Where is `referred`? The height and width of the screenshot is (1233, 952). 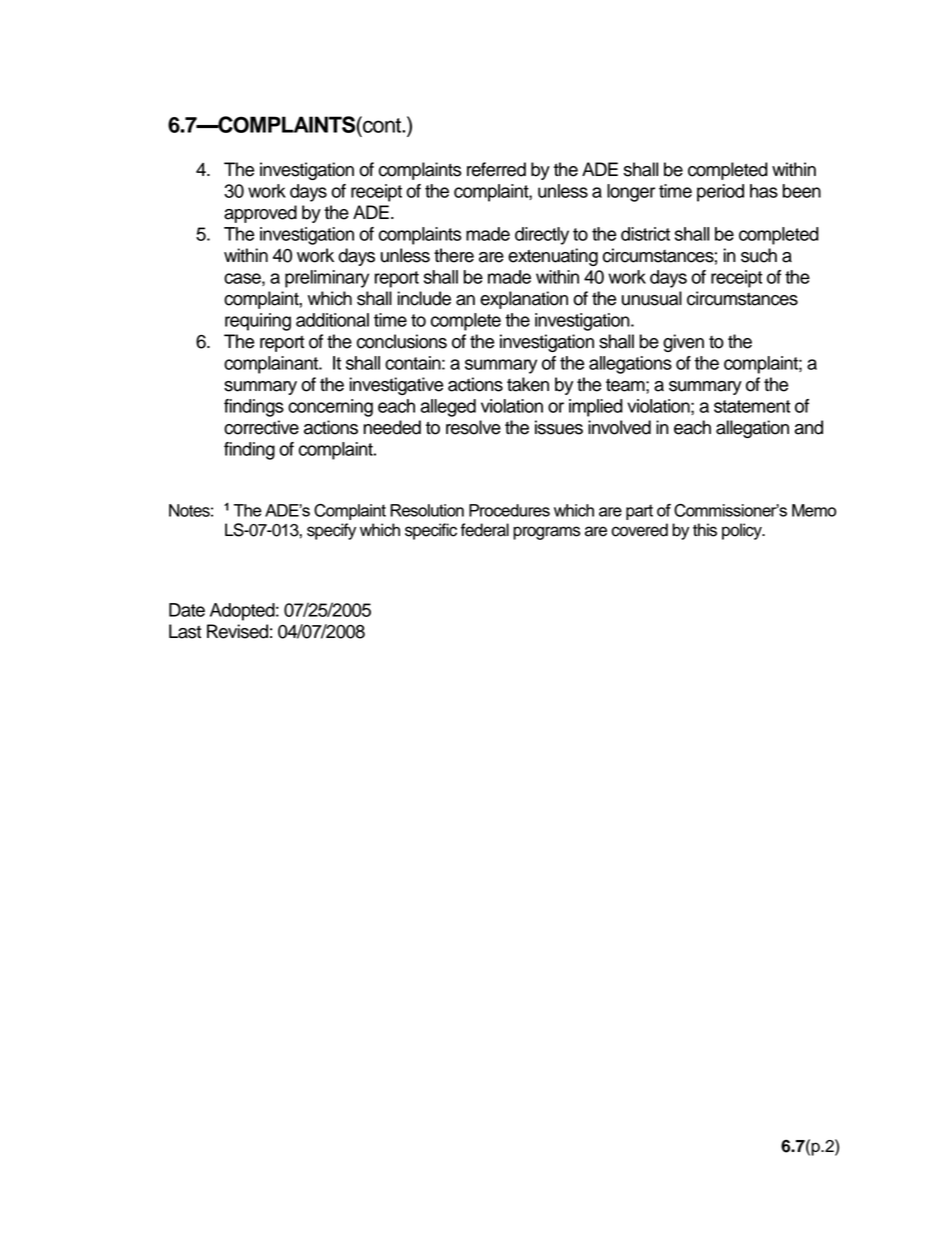
referred is located at coordinates (496, 169).
